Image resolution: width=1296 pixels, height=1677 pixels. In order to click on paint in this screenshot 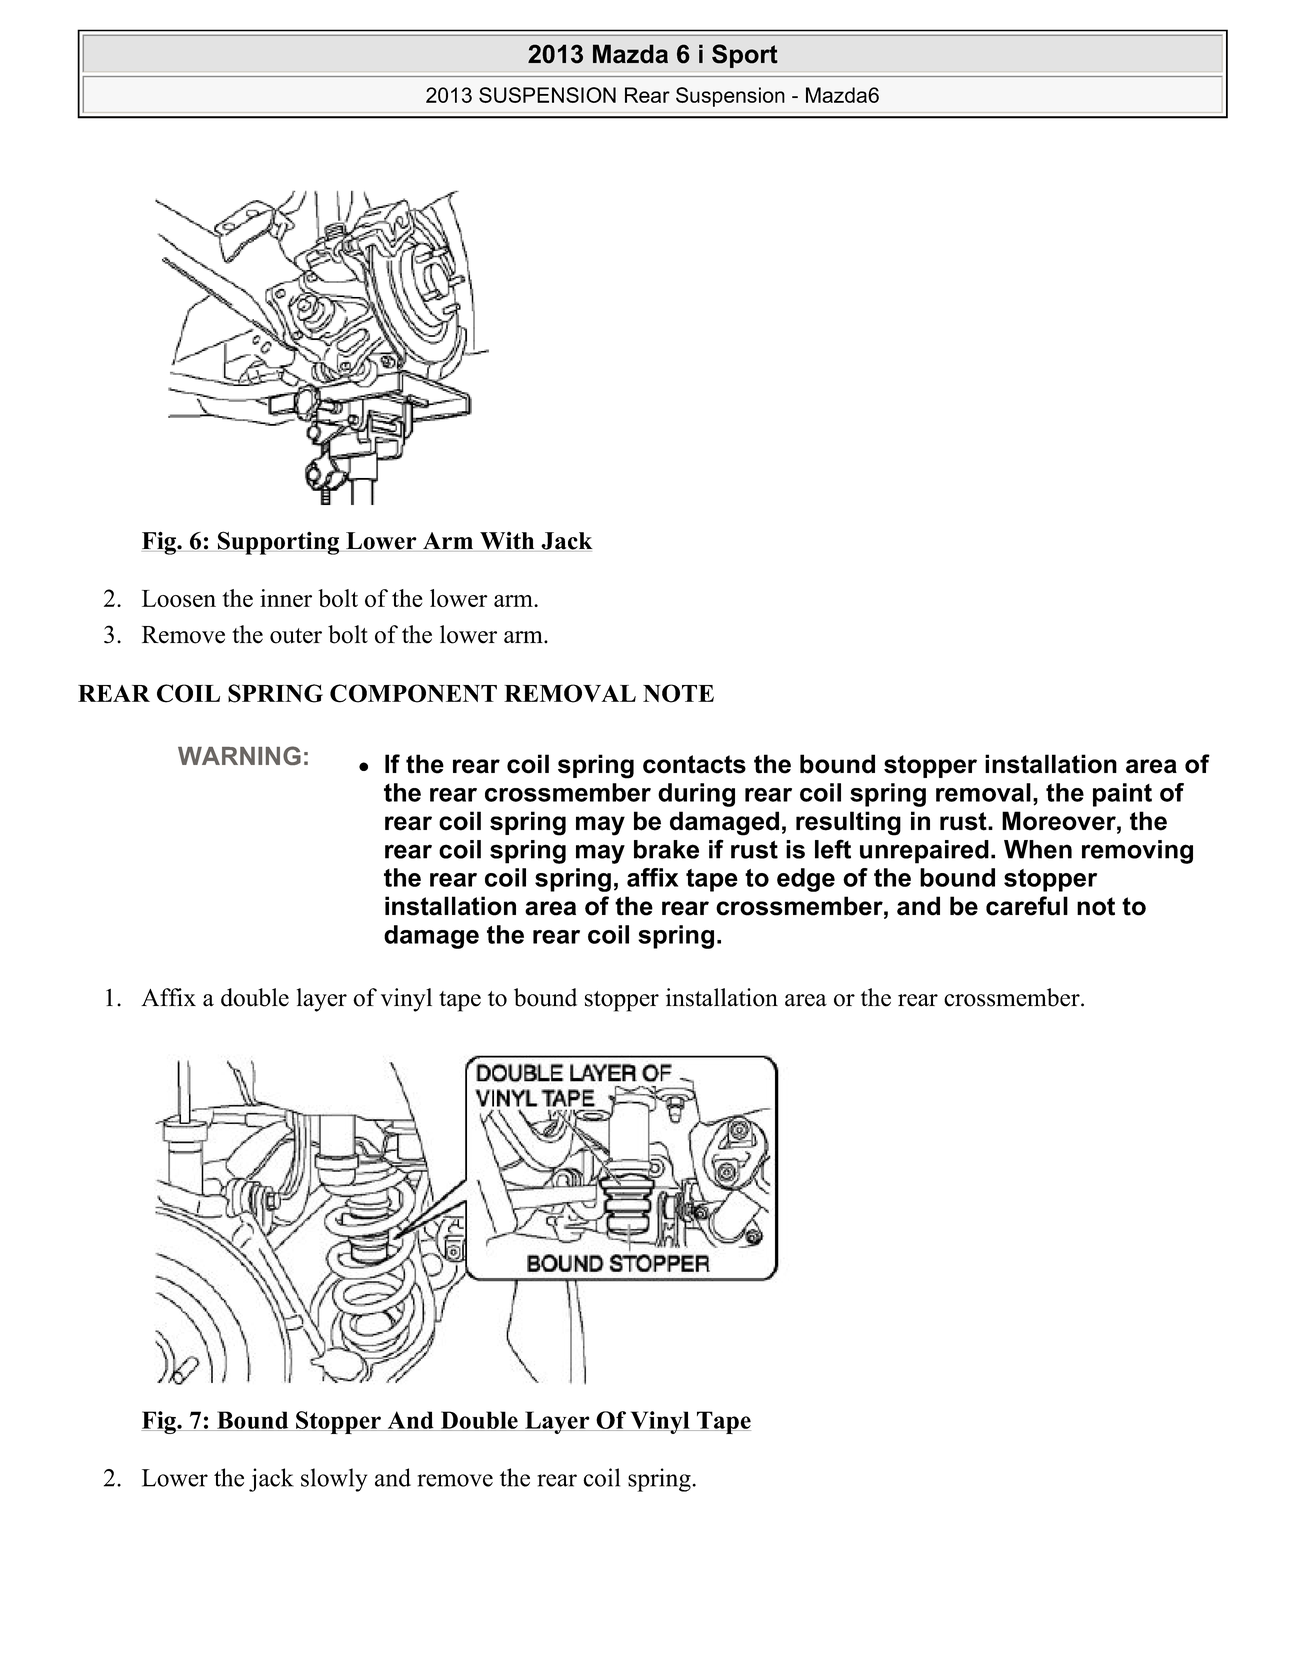, I will do `click(1122, 795)`.
